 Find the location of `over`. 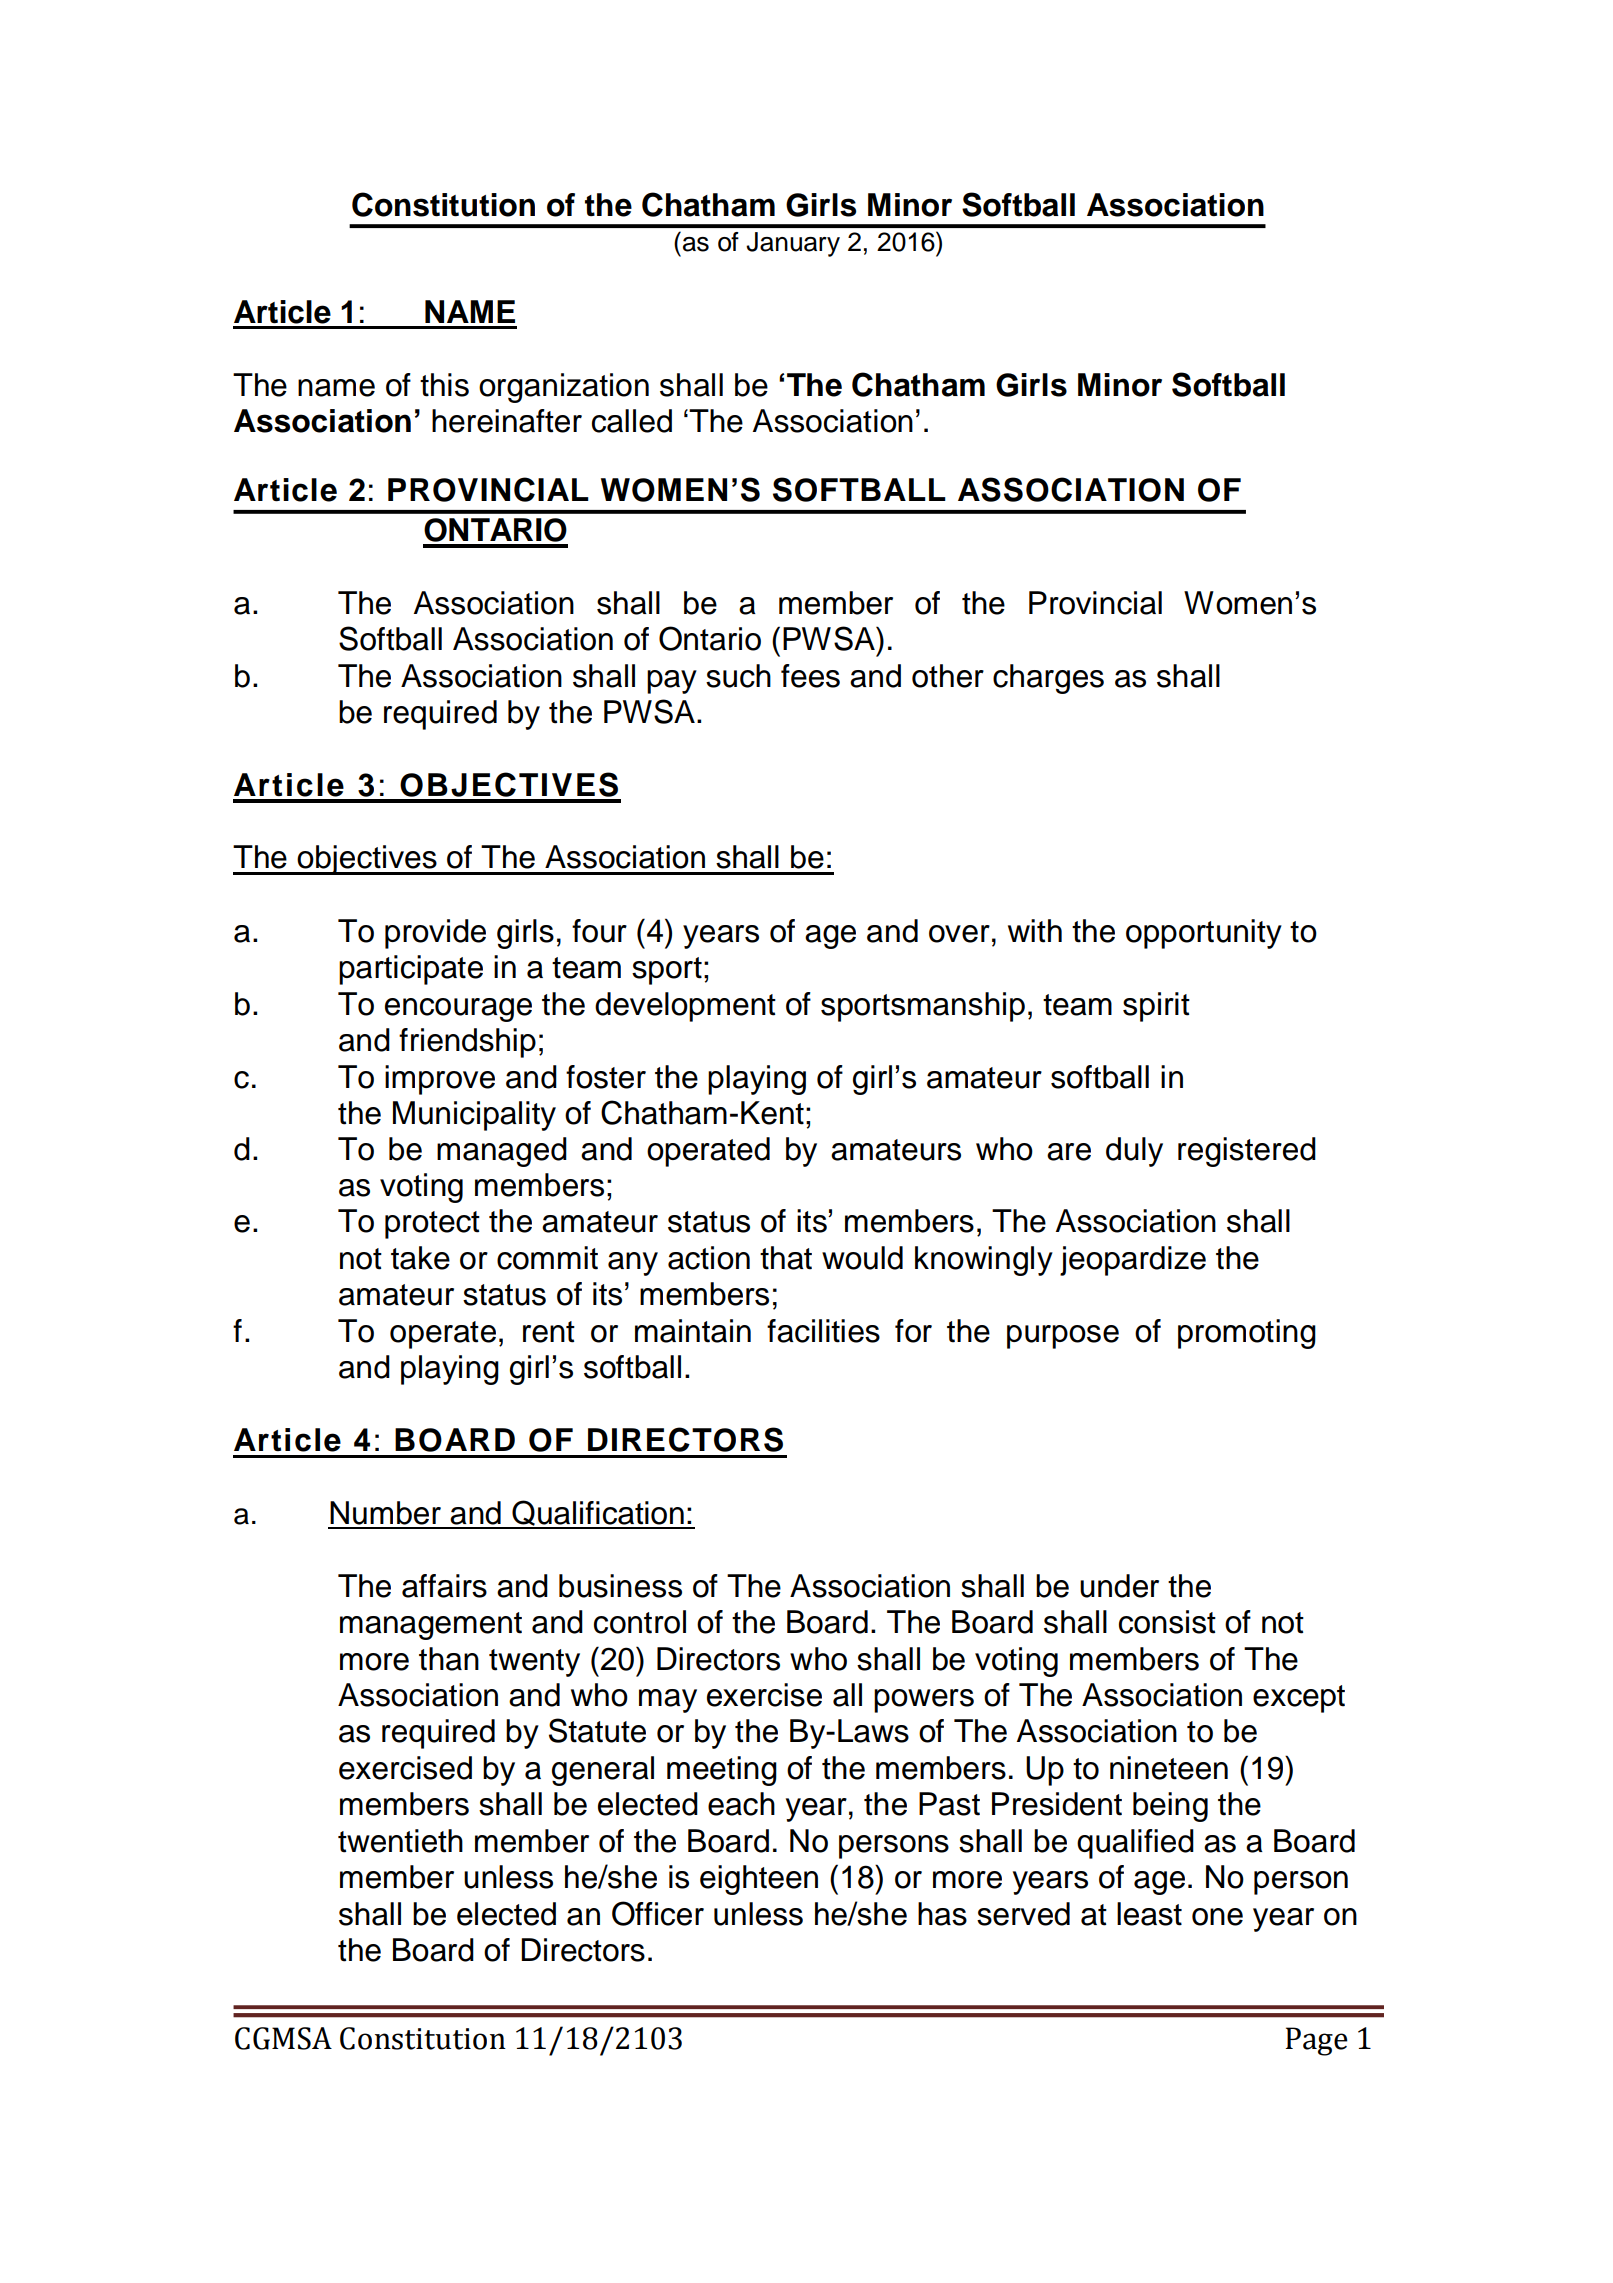

over is located at coordinates (959, 934).
